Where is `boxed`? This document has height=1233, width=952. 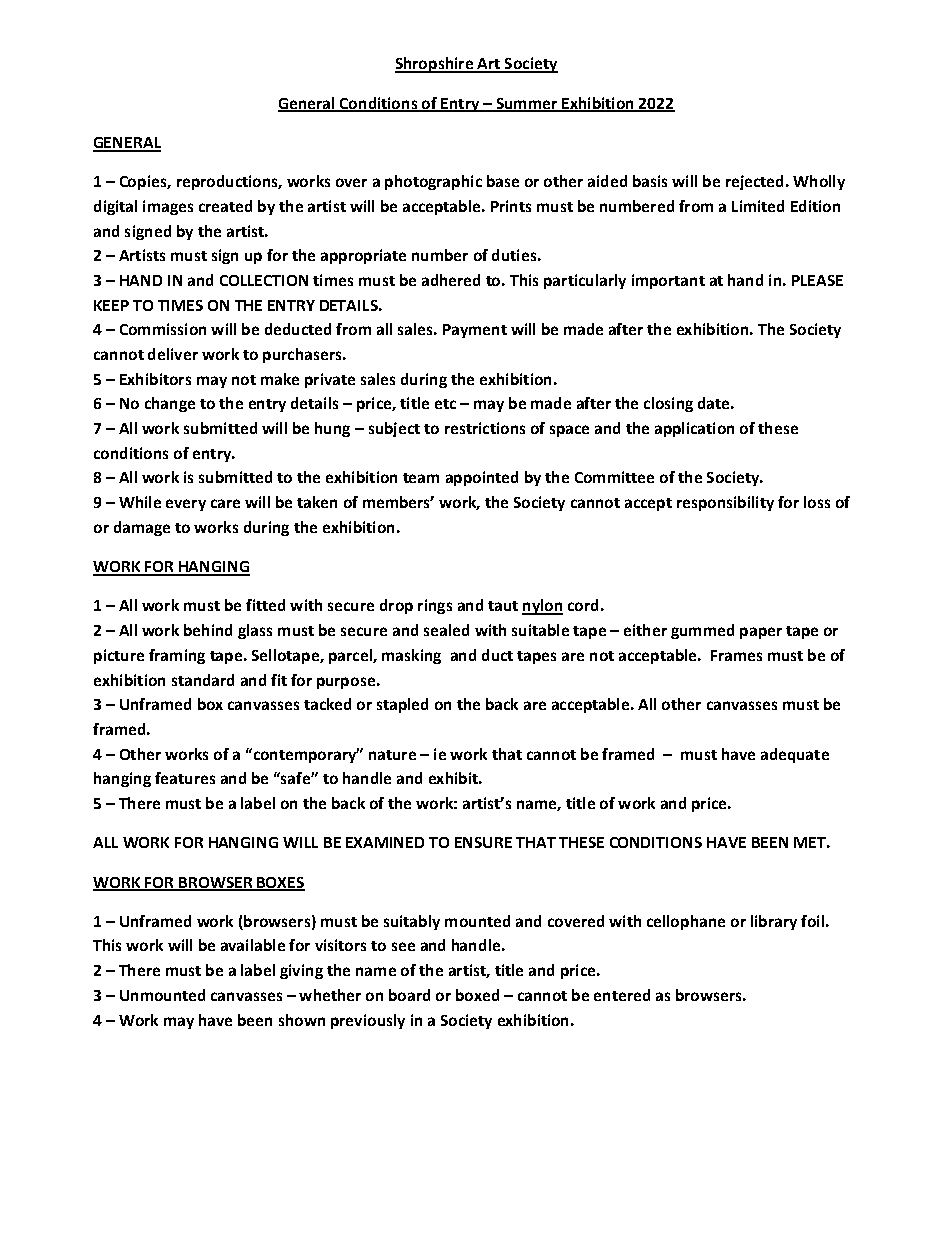 boxed is located at coordinates (477, 995).
